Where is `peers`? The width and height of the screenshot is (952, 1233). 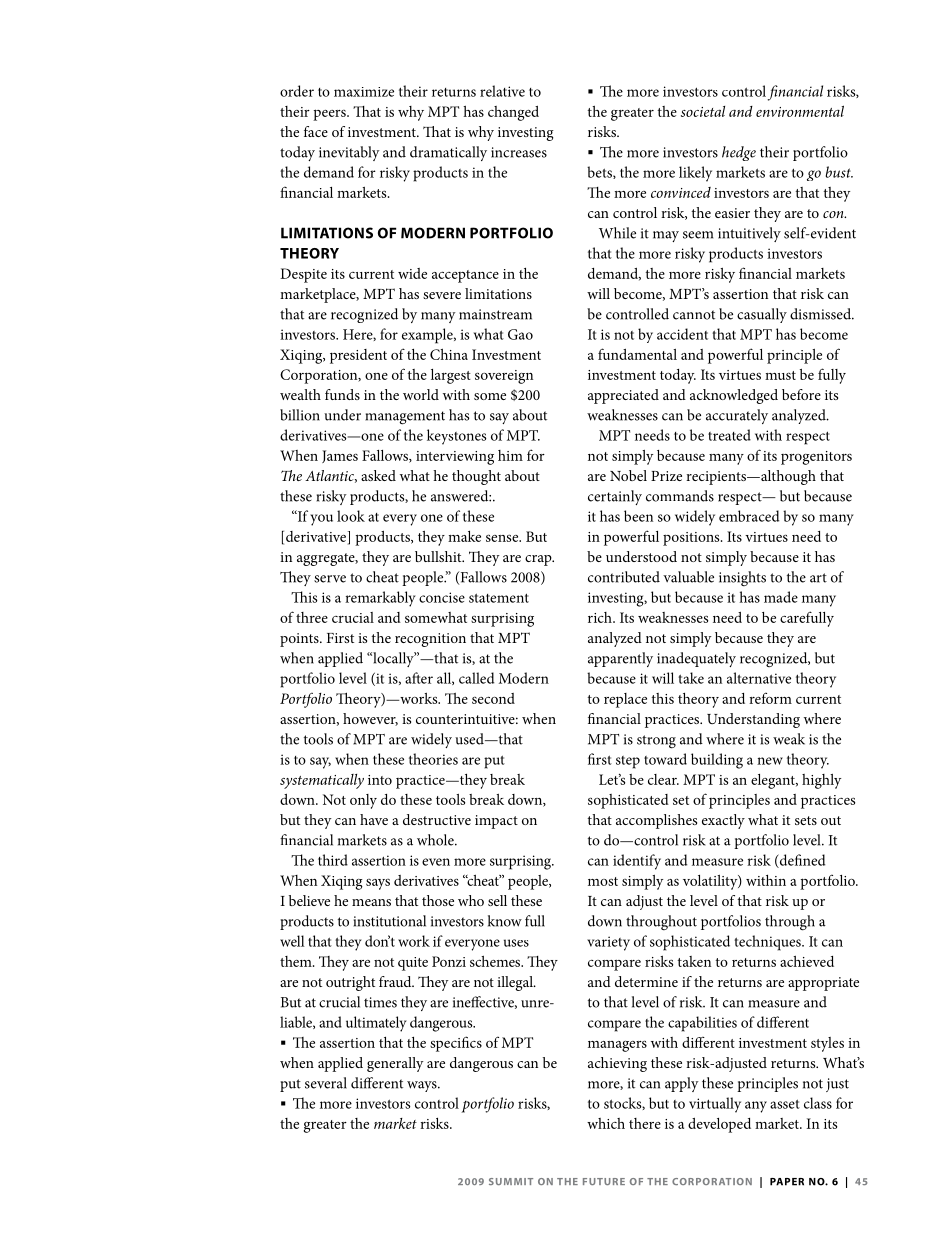
peers is located at coordinates (330, 115).
